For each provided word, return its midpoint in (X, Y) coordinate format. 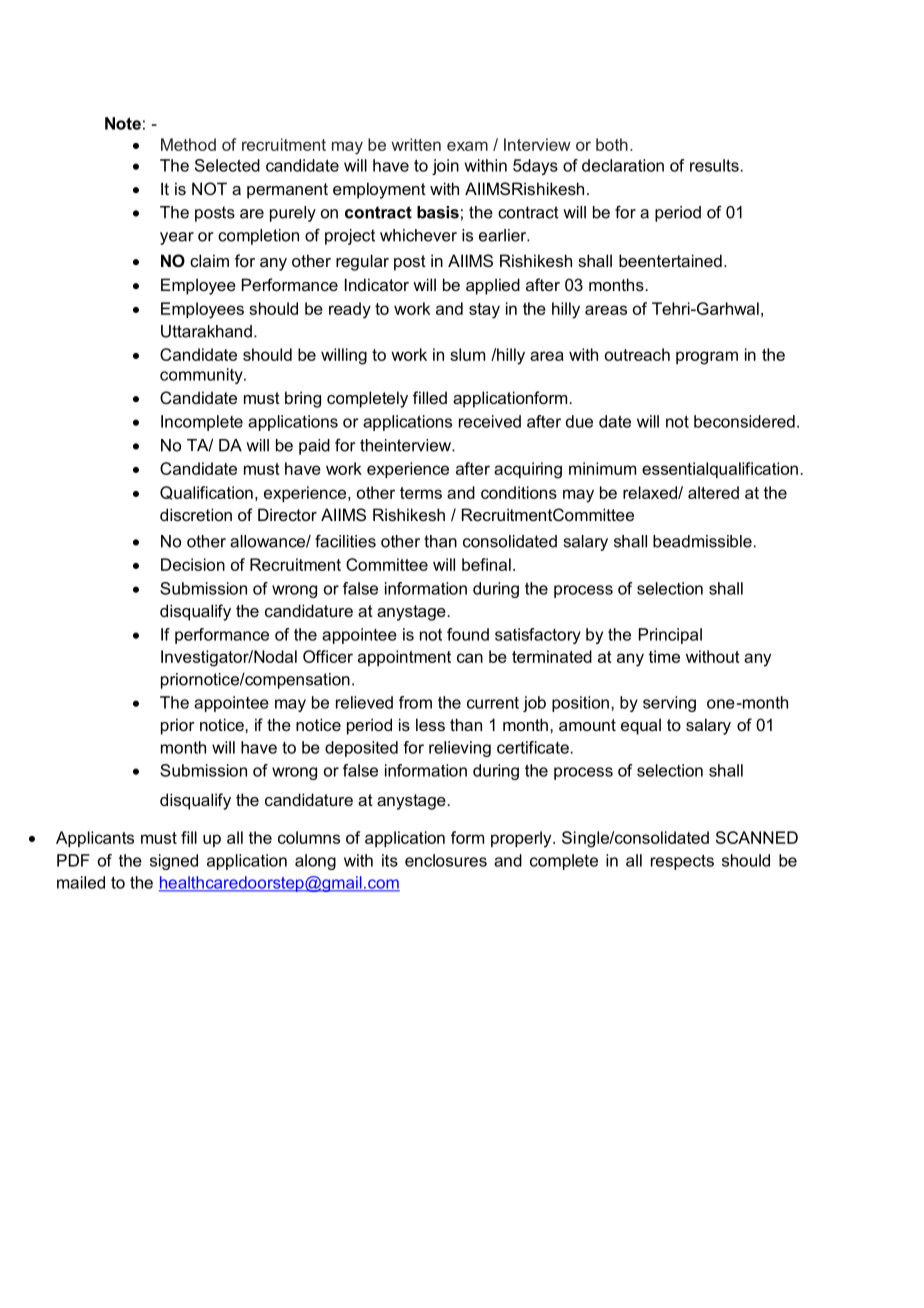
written (416, 144)
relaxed (651, 492)
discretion (196, 514)
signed (174, 862)
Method (188, 144)
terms (421, 493)
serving (669, 704)
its (390, 860)
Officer (328, 656)
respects (682, 862)
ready (350, 310)
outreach (637, 354)
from (415, 702)
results (714, 165)
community (202, 376)
